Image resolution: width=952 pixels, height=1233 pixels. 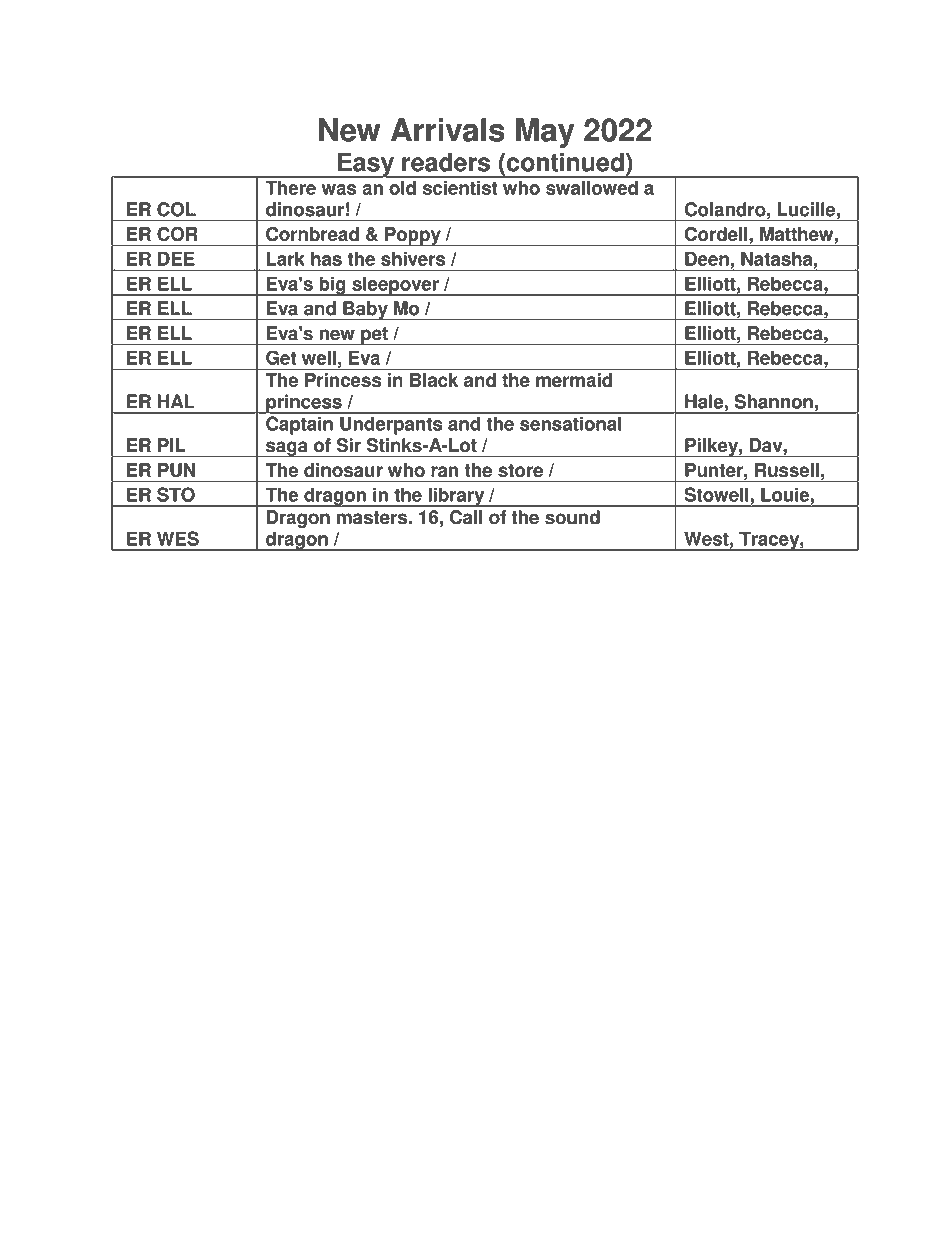 What do you see at coordinates (564, 162) in the screenshot?
I see `continued` at bounding box center [564, 162].
